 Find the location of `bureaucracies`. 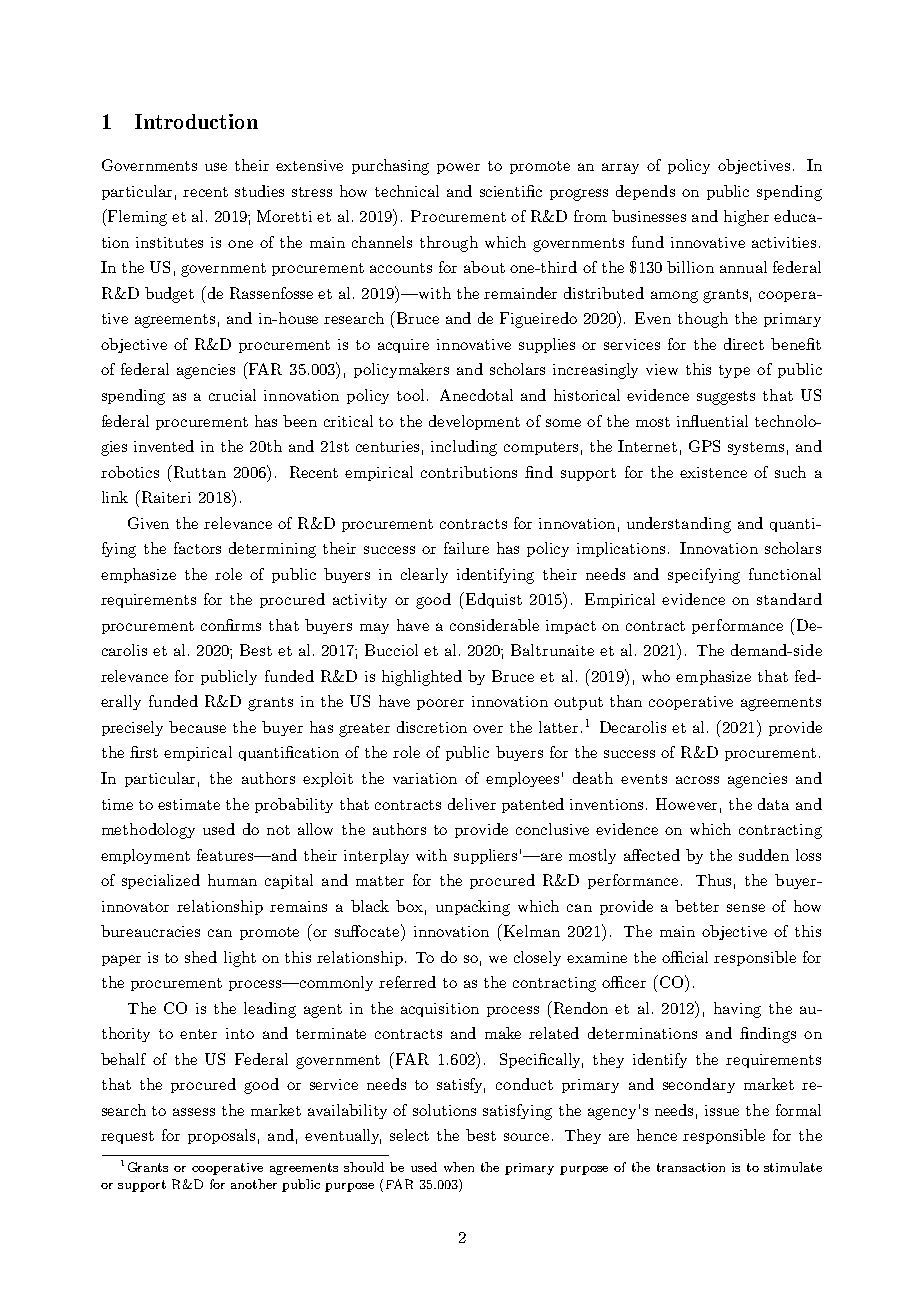

bureaucracies is located at coordinates (150, 931).
